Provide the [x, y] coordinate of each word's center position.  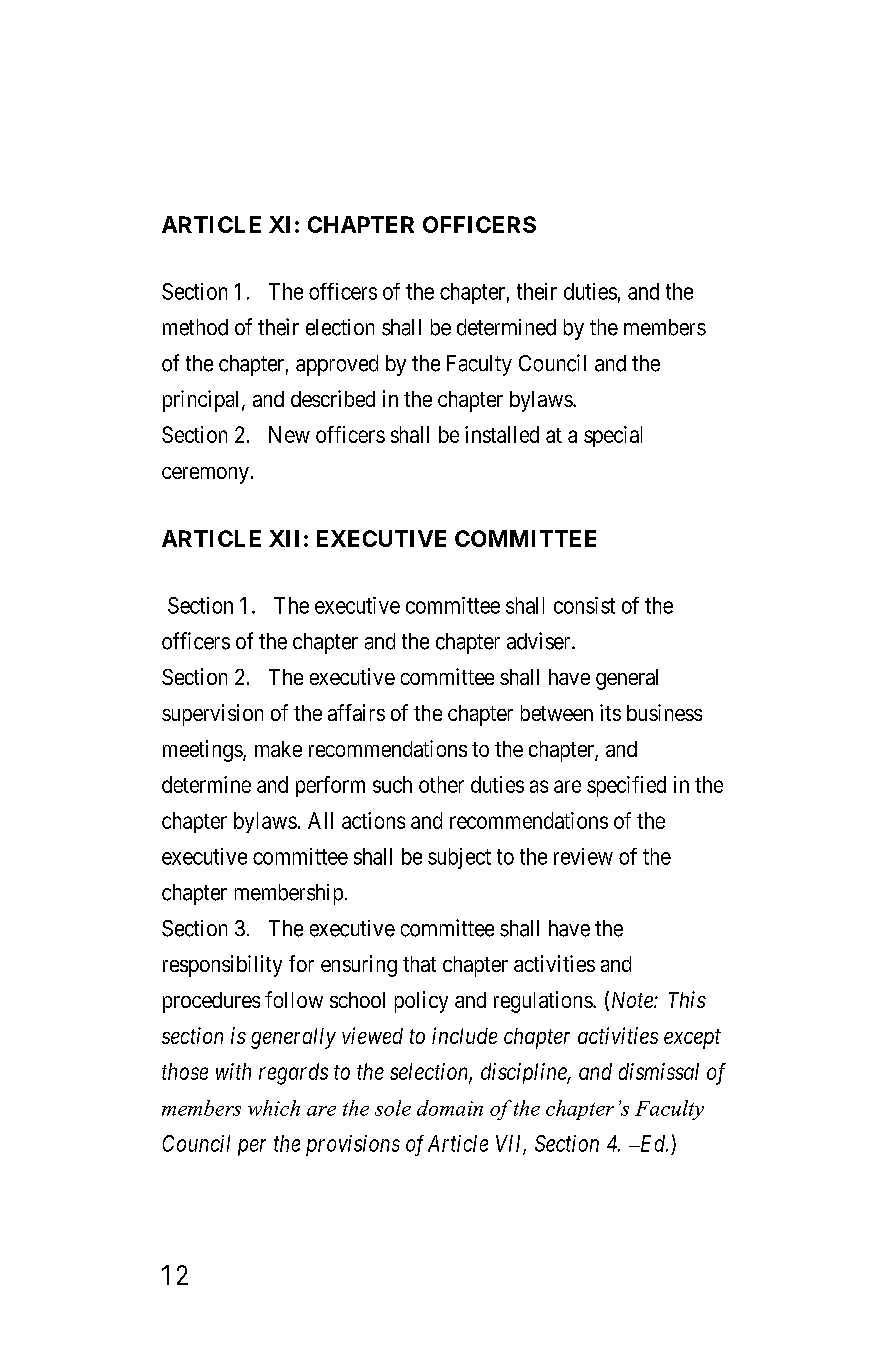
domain [450, 1108]
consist [584, 605]
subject [459, 858]
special [613, 436]
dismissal [659, 1071]
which [274, 1108]
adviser [540, 641]
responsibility [222, 966]
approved [337, 365]
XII [284, 538]
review [583, 856]
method [195, 327]
